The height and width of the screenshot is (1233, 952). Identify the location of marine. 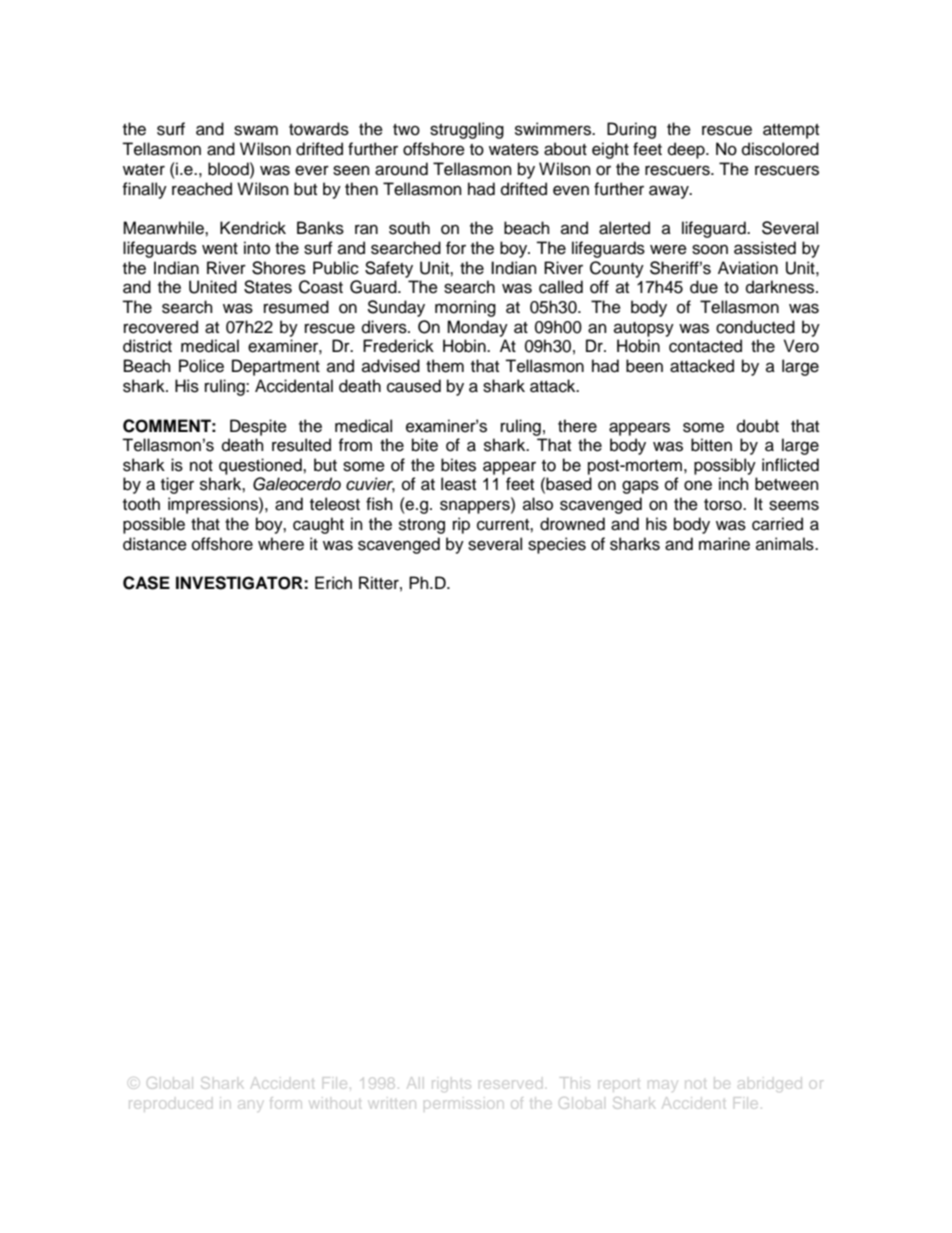
(724, 544).
